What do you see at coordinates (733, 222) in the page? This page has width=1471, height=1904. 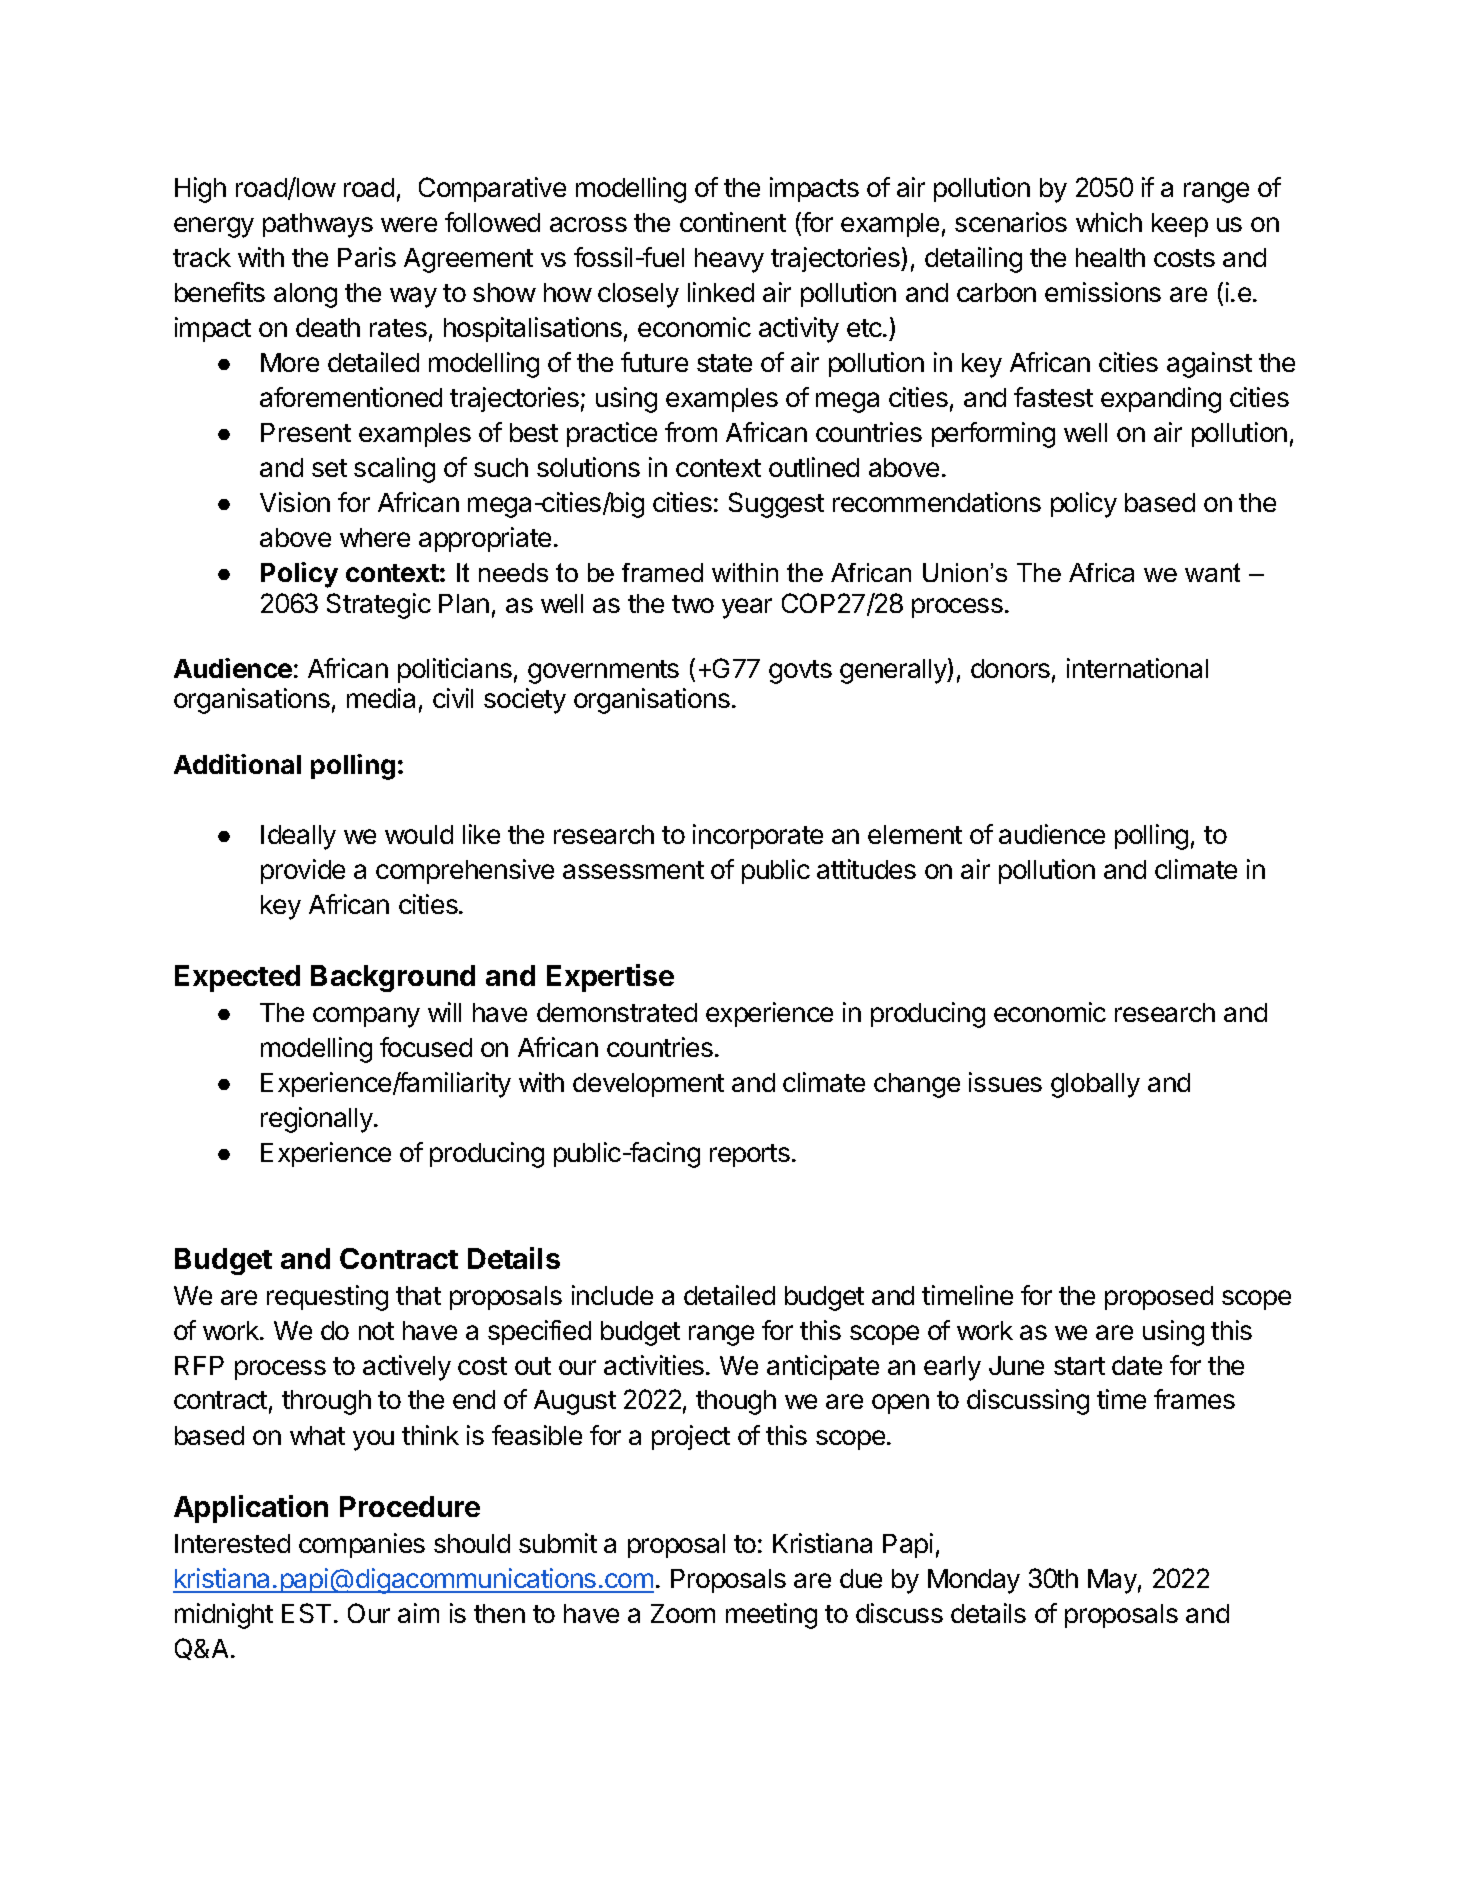 I see `continent` at bounding box center [733, 222].
